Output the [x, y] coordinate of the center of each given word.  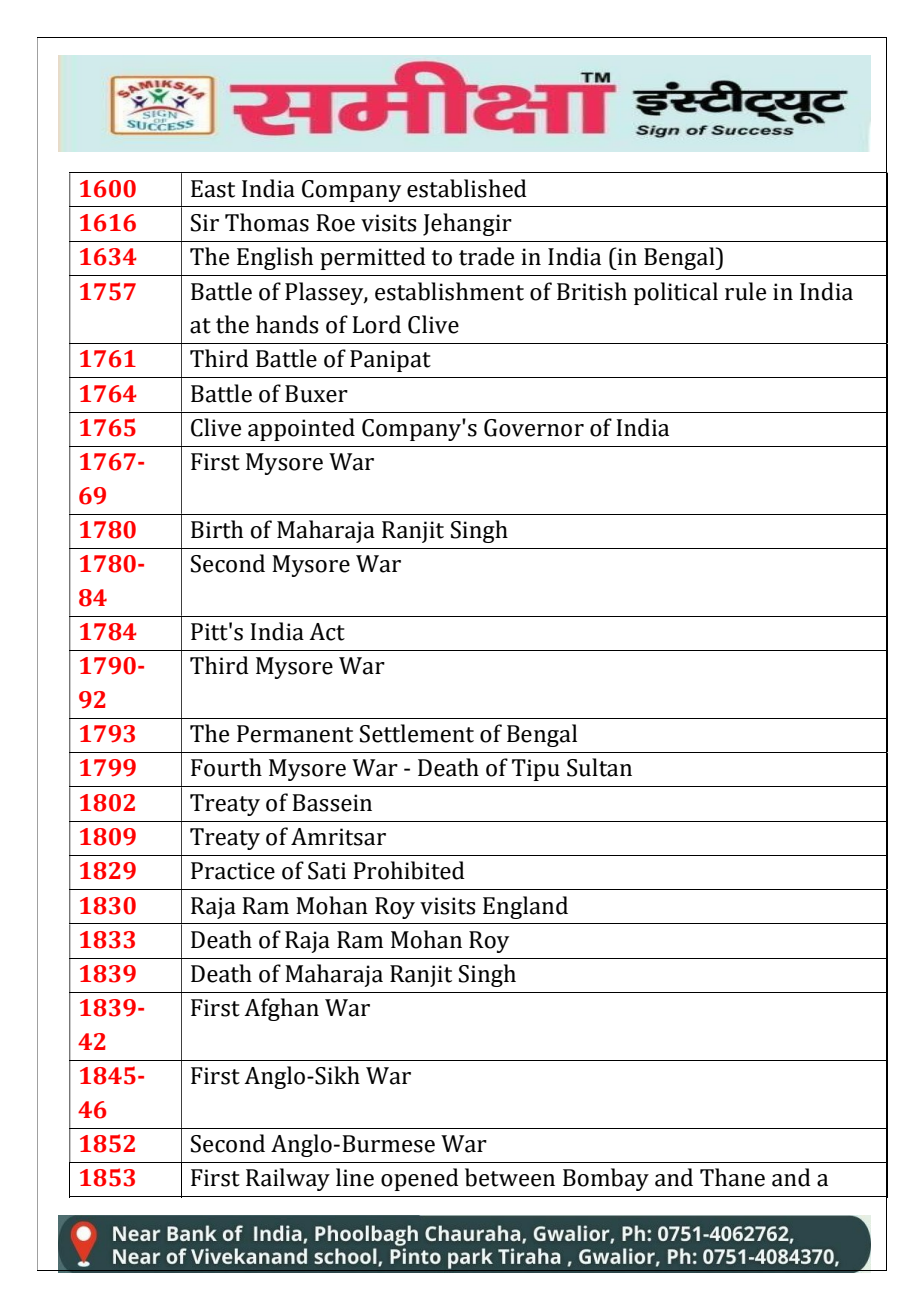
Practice [233, 871]
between [510, 1177]
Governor [534, 428]
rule [745, 291]
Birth [217, 529]
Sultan [599, 767]
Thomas [267, 222]
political [676, 293]
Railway [288, 1179]
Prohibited [409, 870]
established [467, 188]
